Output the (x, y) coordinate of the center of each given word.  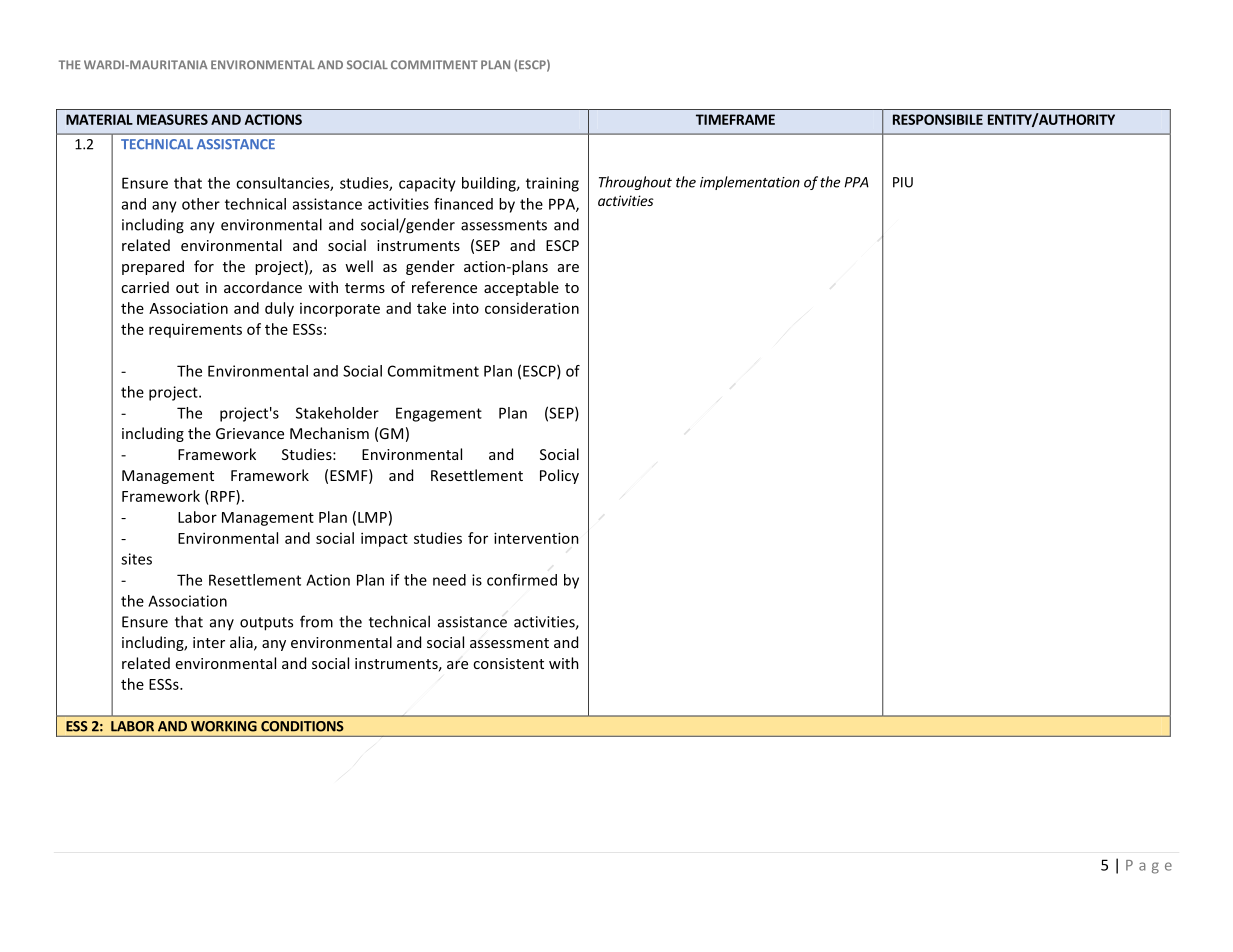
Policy (559, 476)
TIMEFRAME (735, 119)
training (552, 184)
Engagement (439, 414)
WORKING (224, 726)
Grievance (250, 433)
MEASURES (172, 119)
